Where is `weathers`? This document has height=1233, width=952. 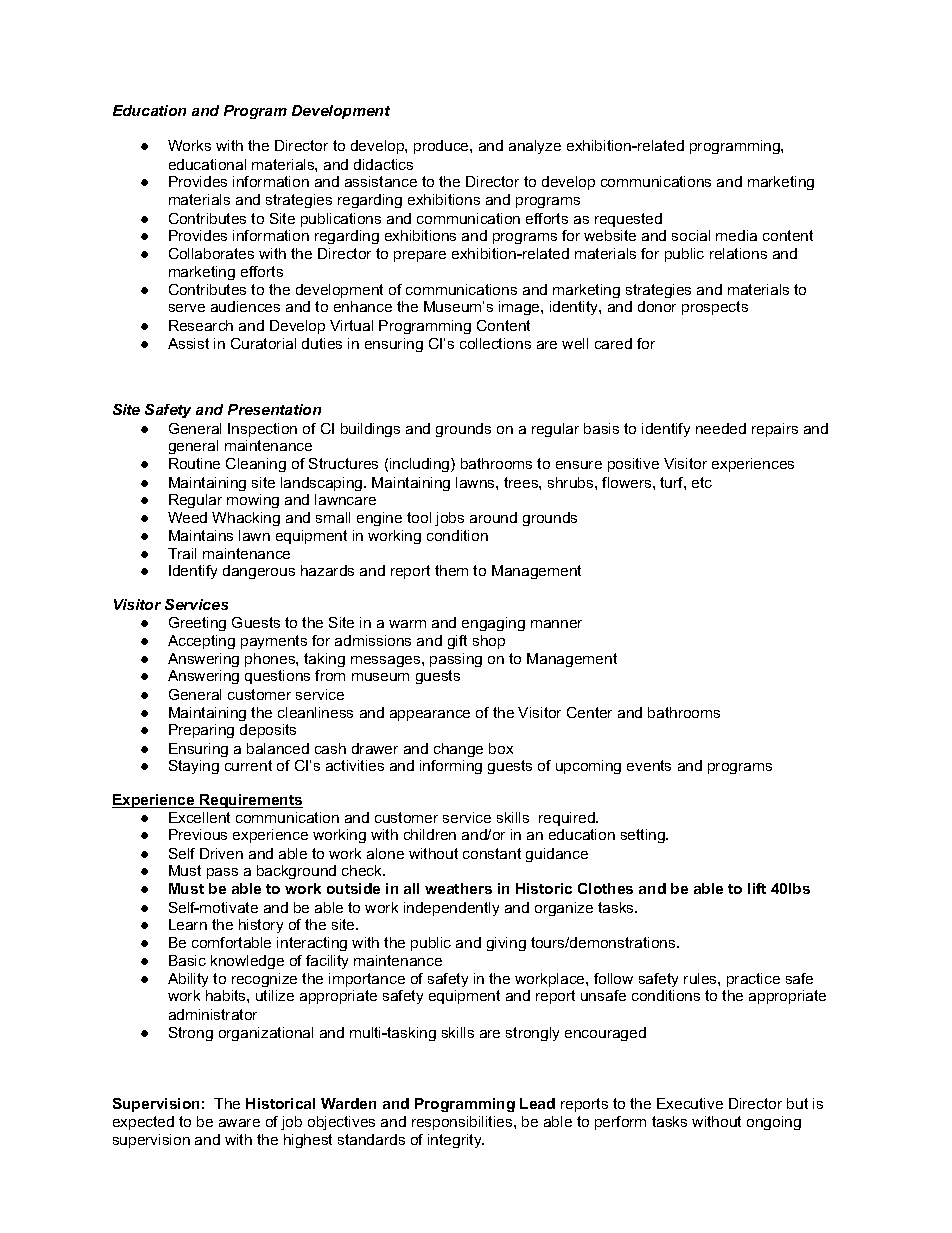
weathers is located at coordinates (458, 888).
